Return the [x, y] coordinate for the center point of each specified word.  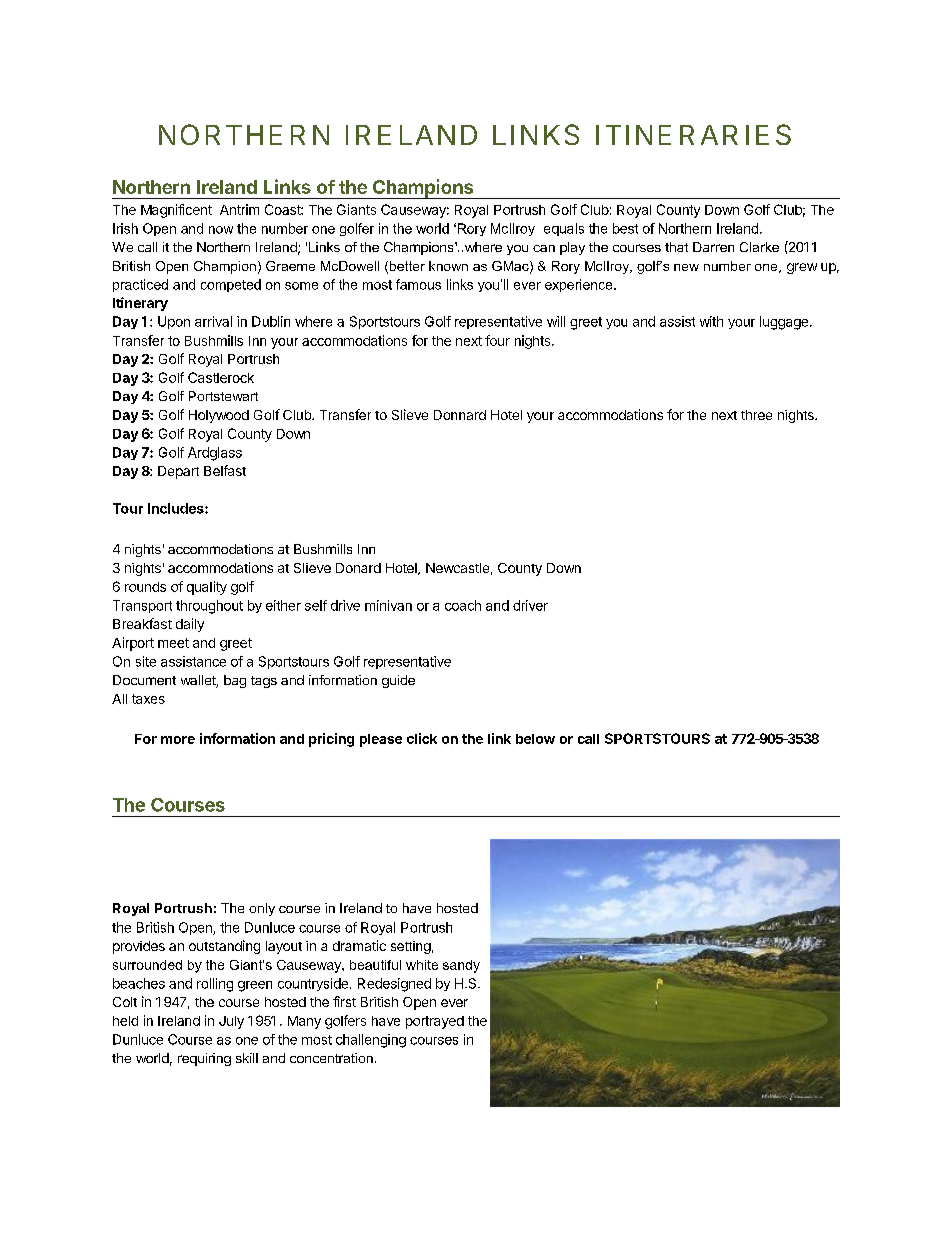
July [231, 1022]
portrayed [435, 1022]
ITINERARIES [693, 134]
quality [207, 588]
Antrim [239, 209]
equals [564, 229]
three [756, 415]
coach [463, 605]
